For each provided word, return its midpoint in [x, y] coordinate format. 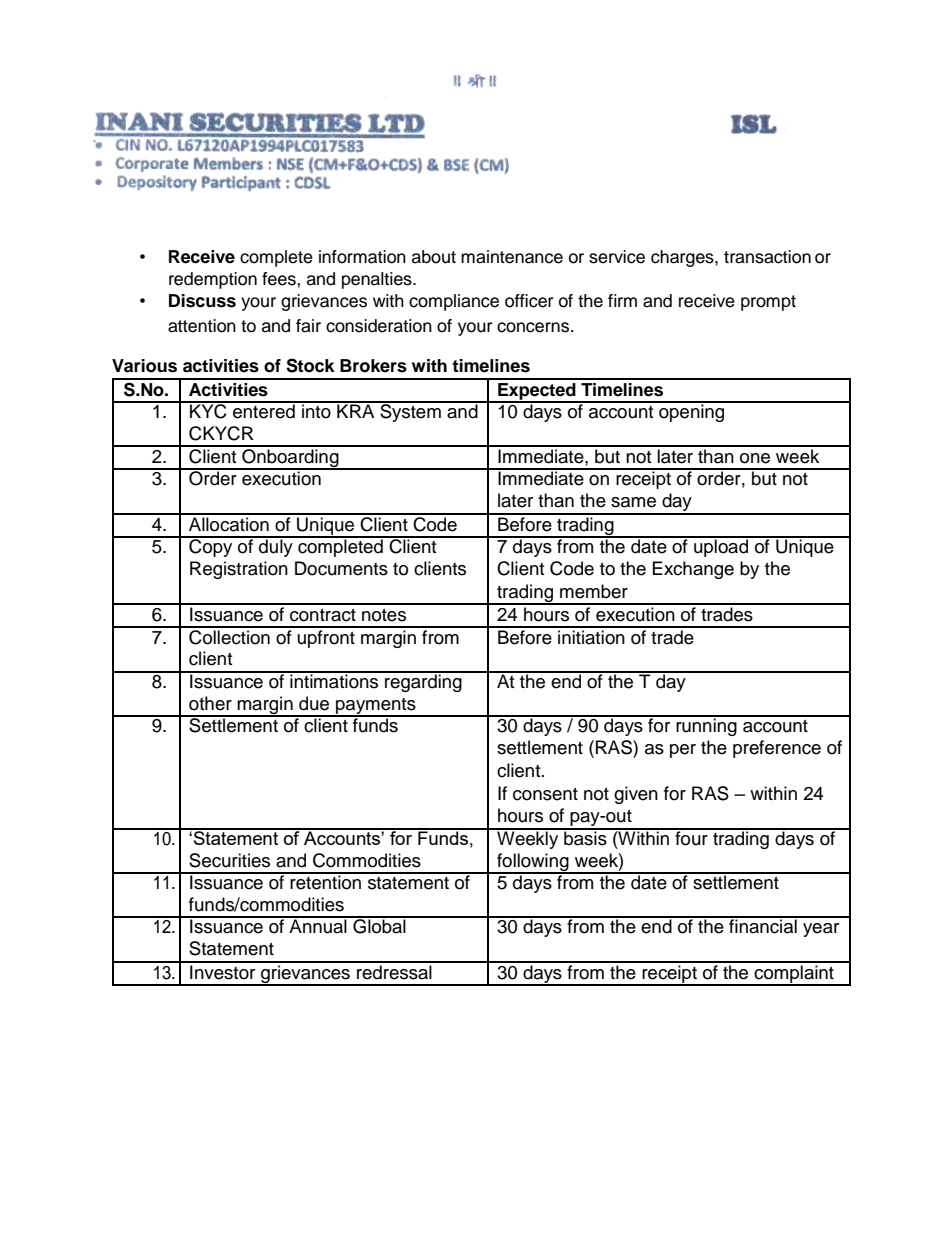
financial [763, 925]
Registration [239, 570]
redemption [213, 280]
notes [384, 615]
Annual [318, 925]
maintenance [512, 257]
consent [545, 794]
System [410, 412]
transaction [767, 257]
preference [777, 749]
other [210, 703]
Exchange [693, 570]
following [533, 863]
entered [264, 410]
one [755, 458]
